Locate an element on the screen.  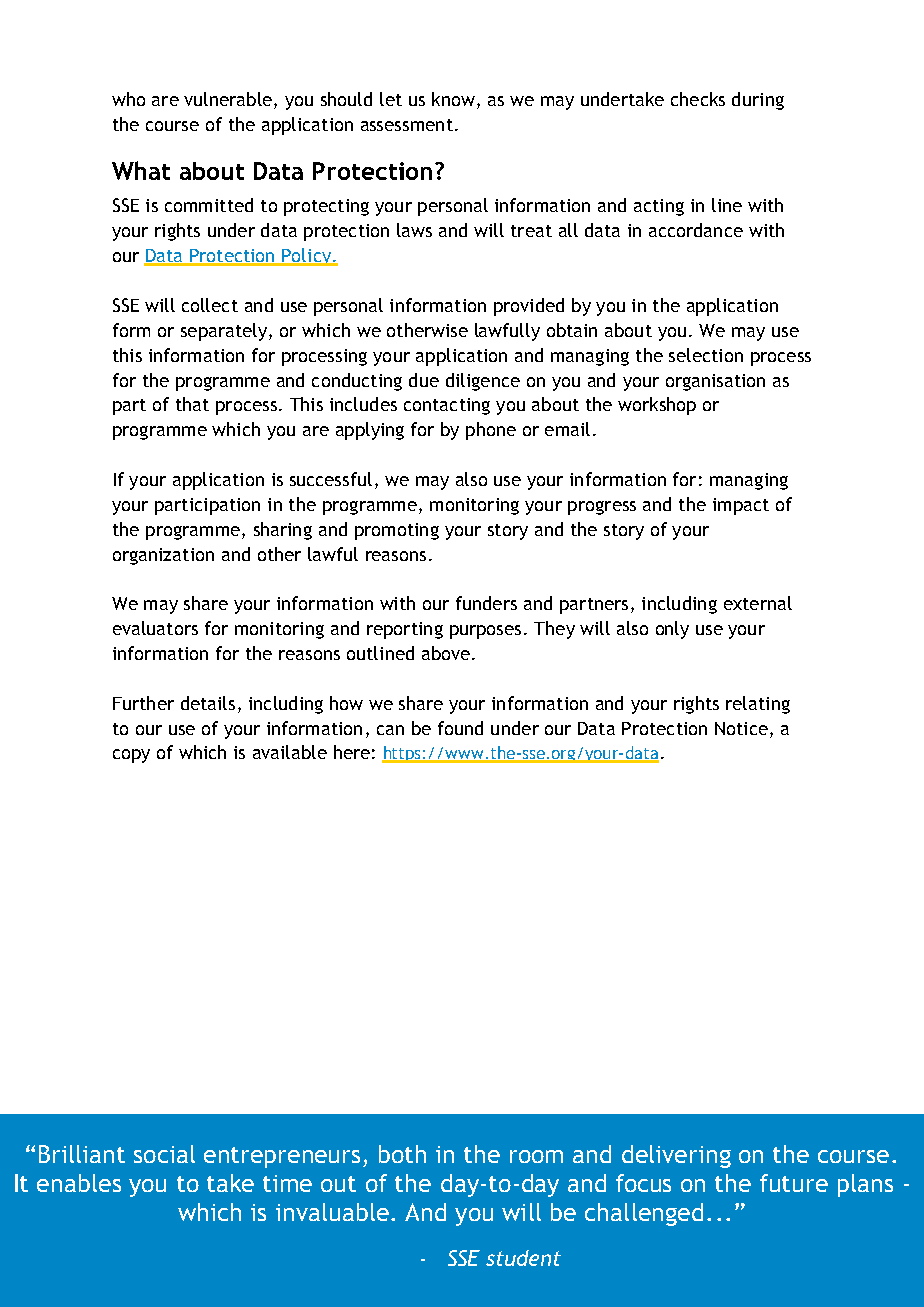
student is located at coordinates (523, 1258).
